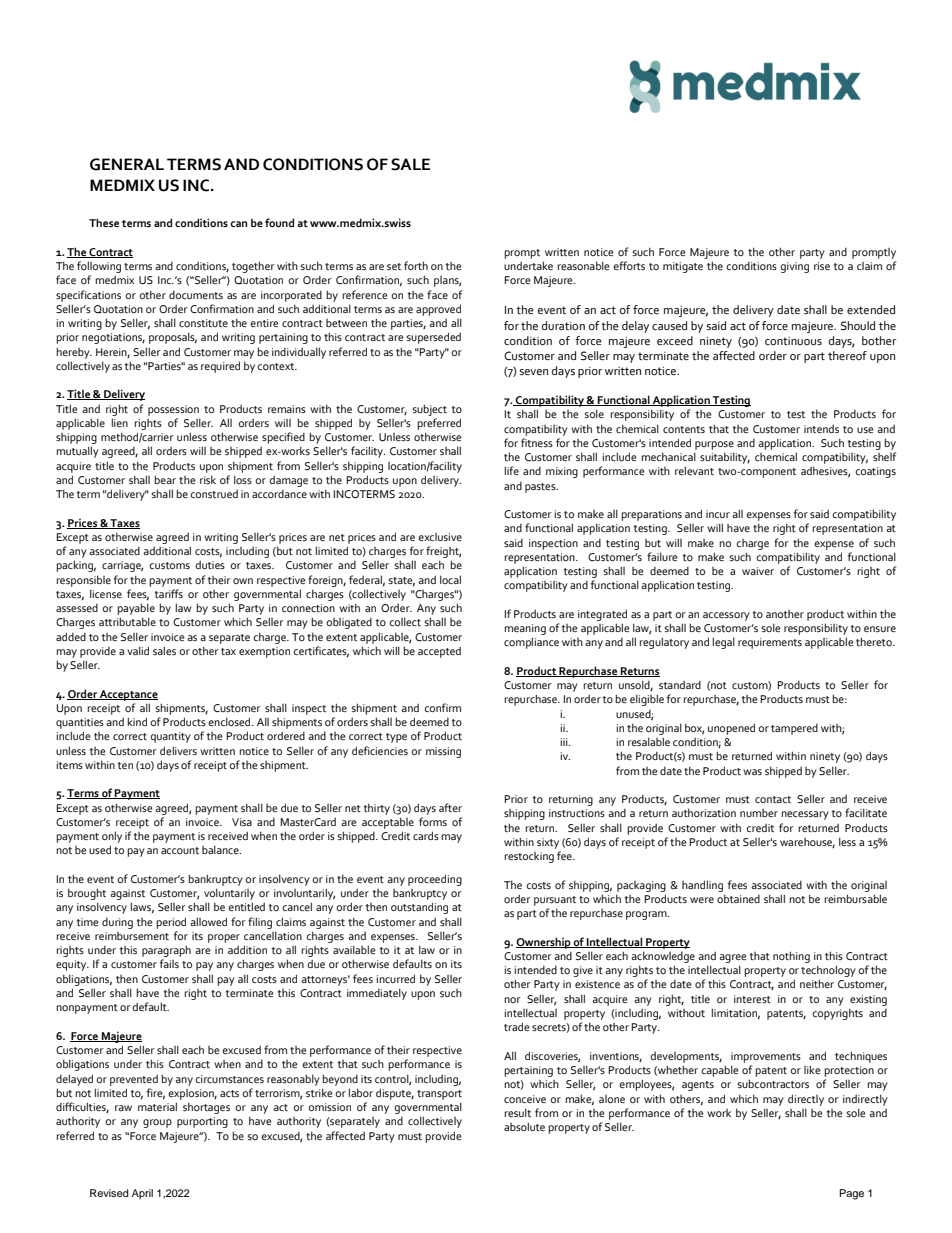 The height and width of the screenshot is (1233, 952). What do you see at coordinates (439, 652) in the screenshot?
I see `accepted` at bounding box center [439, 652].
